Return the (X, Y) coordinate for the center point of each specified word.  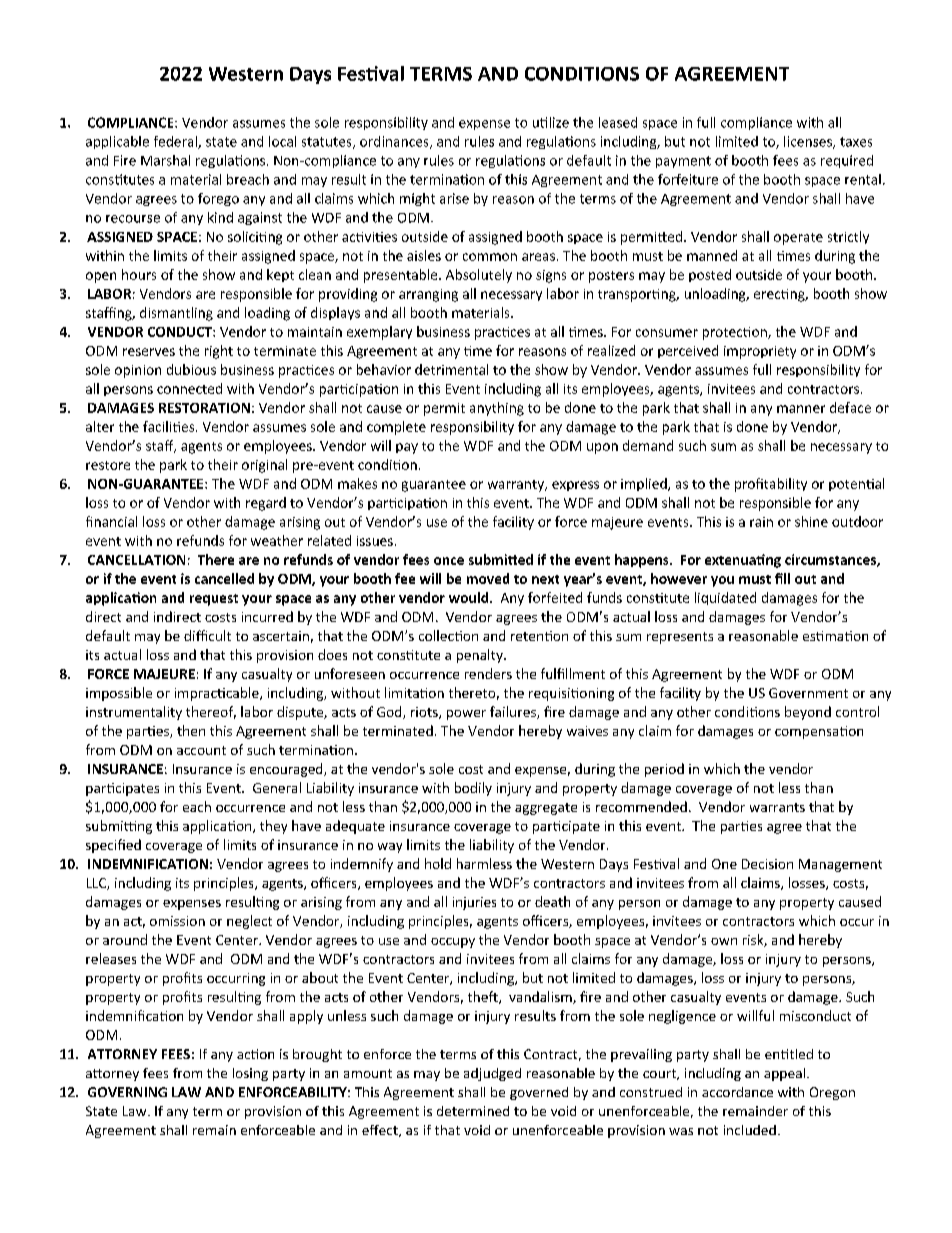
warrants (777, 807)
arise (454, 198)
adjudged (492, 1074)
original (264, 466)
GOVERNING (127, 1092)
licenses (809, 142)
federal (176, 142)
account (201, 750)
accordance (737, 1092)
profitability (771, 485)
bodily (473, 789)
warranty (517, 486)
